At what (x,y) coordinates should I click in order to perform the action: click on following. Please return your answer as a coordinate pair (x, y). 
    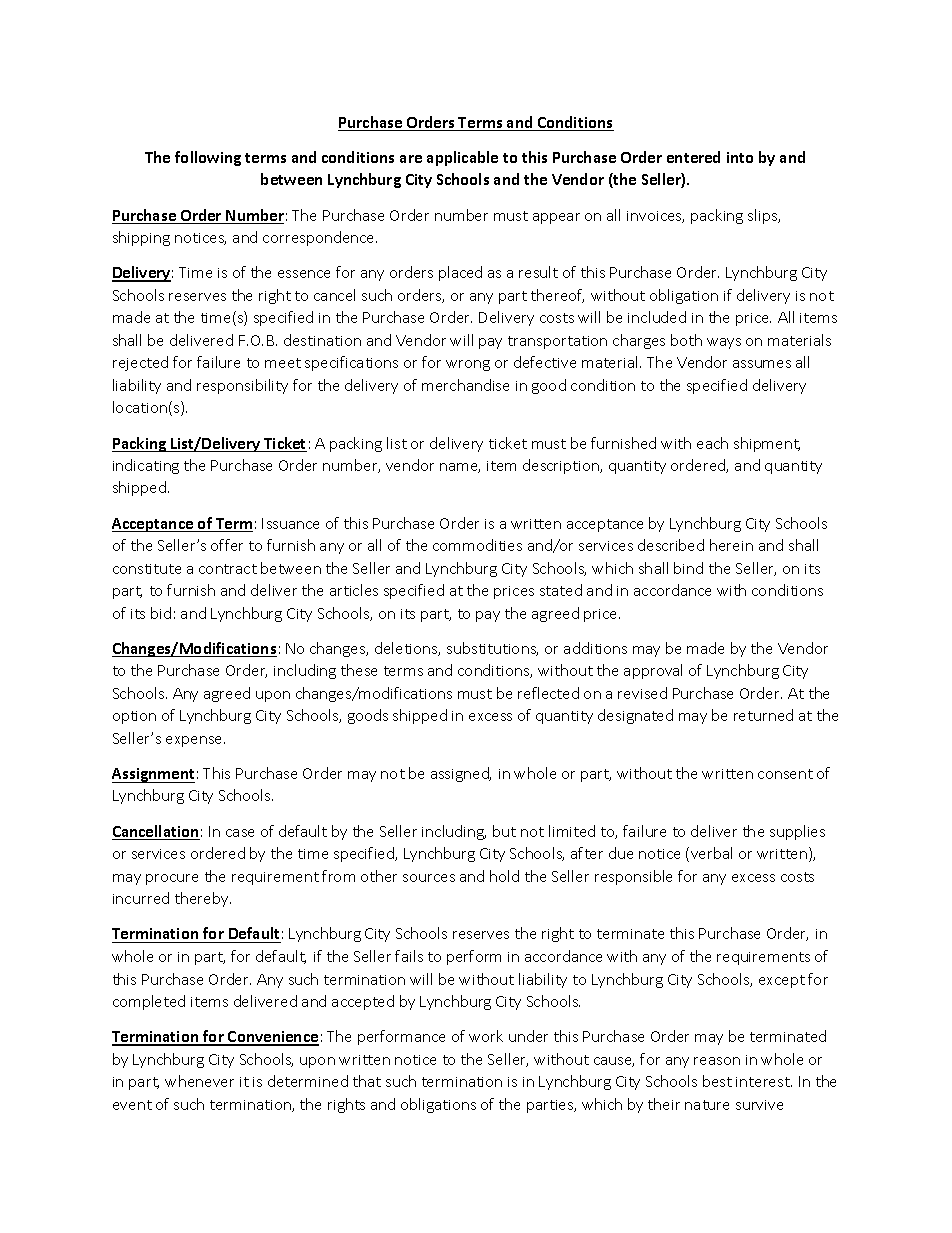
    Looking at the image, I should click on (208, 158).
